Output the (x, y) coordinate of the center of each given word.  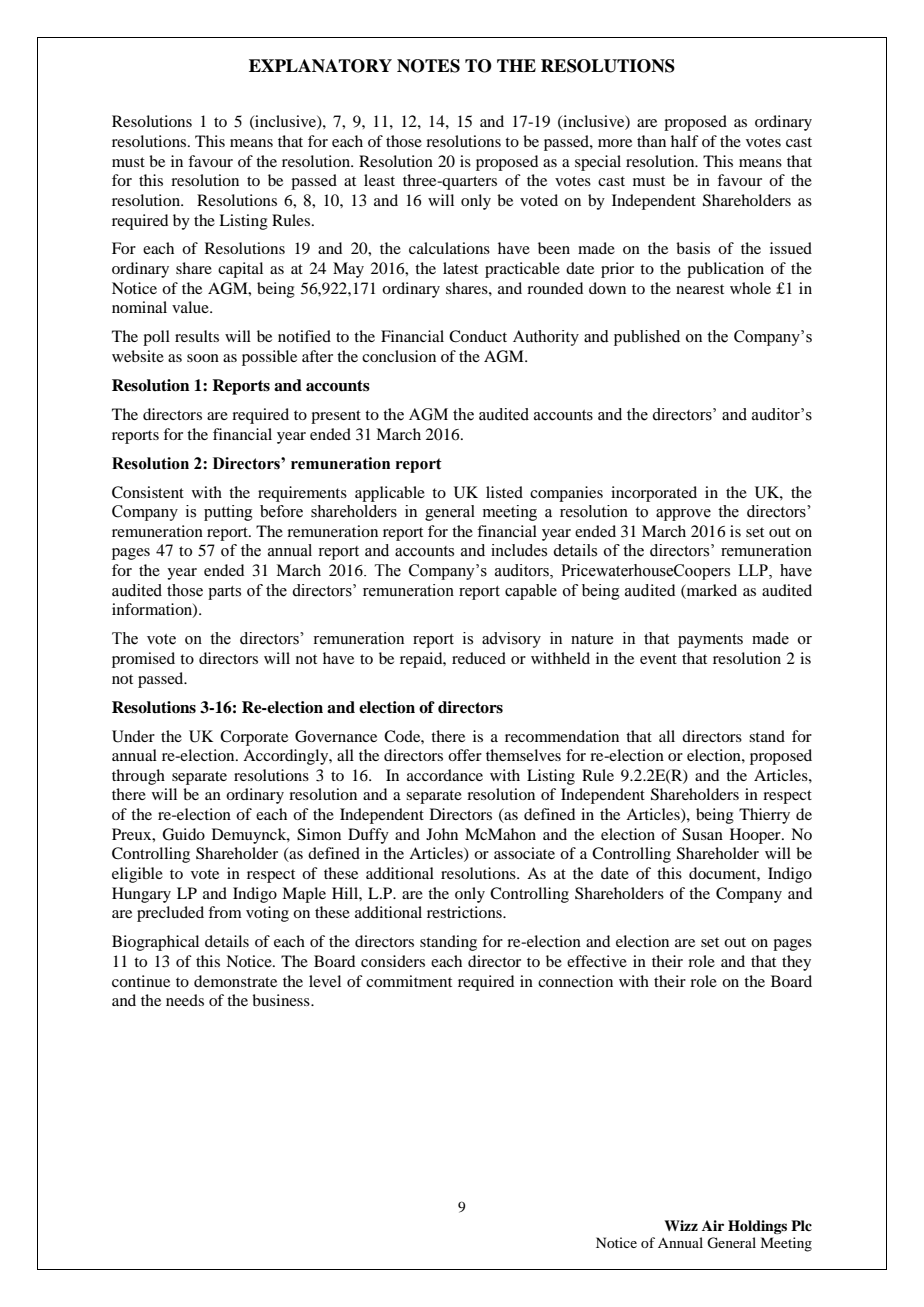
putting (228, 513)
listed (504, 492)
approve (683, 515)
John (442, 834)
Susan (702, 834)
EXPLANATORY (320, 66)
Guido (183, 834)
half (685, 141)
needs (185, 1000)
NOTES (428, 66)
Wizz (681, 1225)
